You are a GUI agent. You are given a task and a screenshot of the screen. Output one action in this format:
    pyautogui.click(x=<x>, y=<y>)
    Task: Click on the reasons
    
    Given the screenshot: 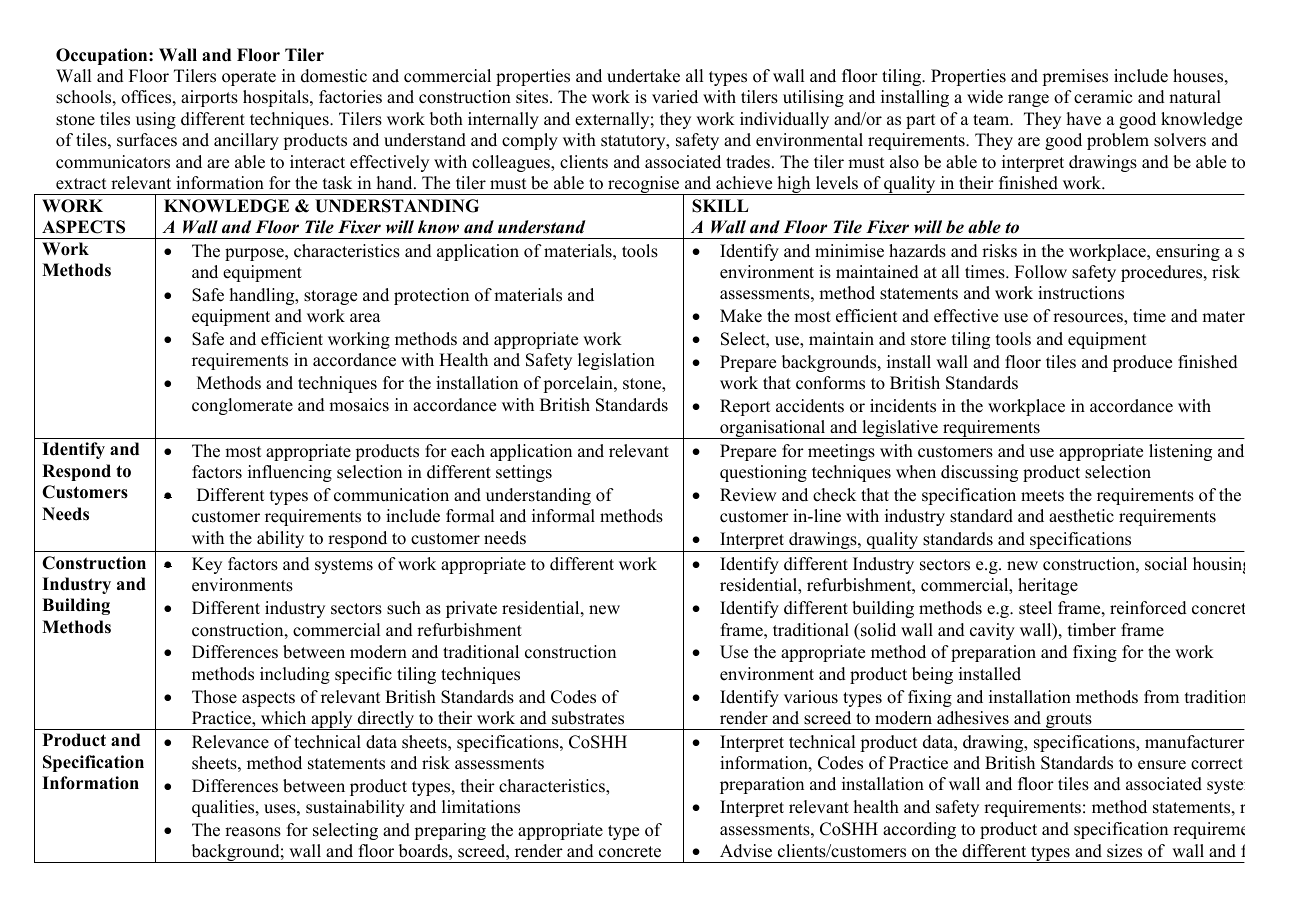 What is the action you would take?
    pyautogui.click(x=253, y=832)
